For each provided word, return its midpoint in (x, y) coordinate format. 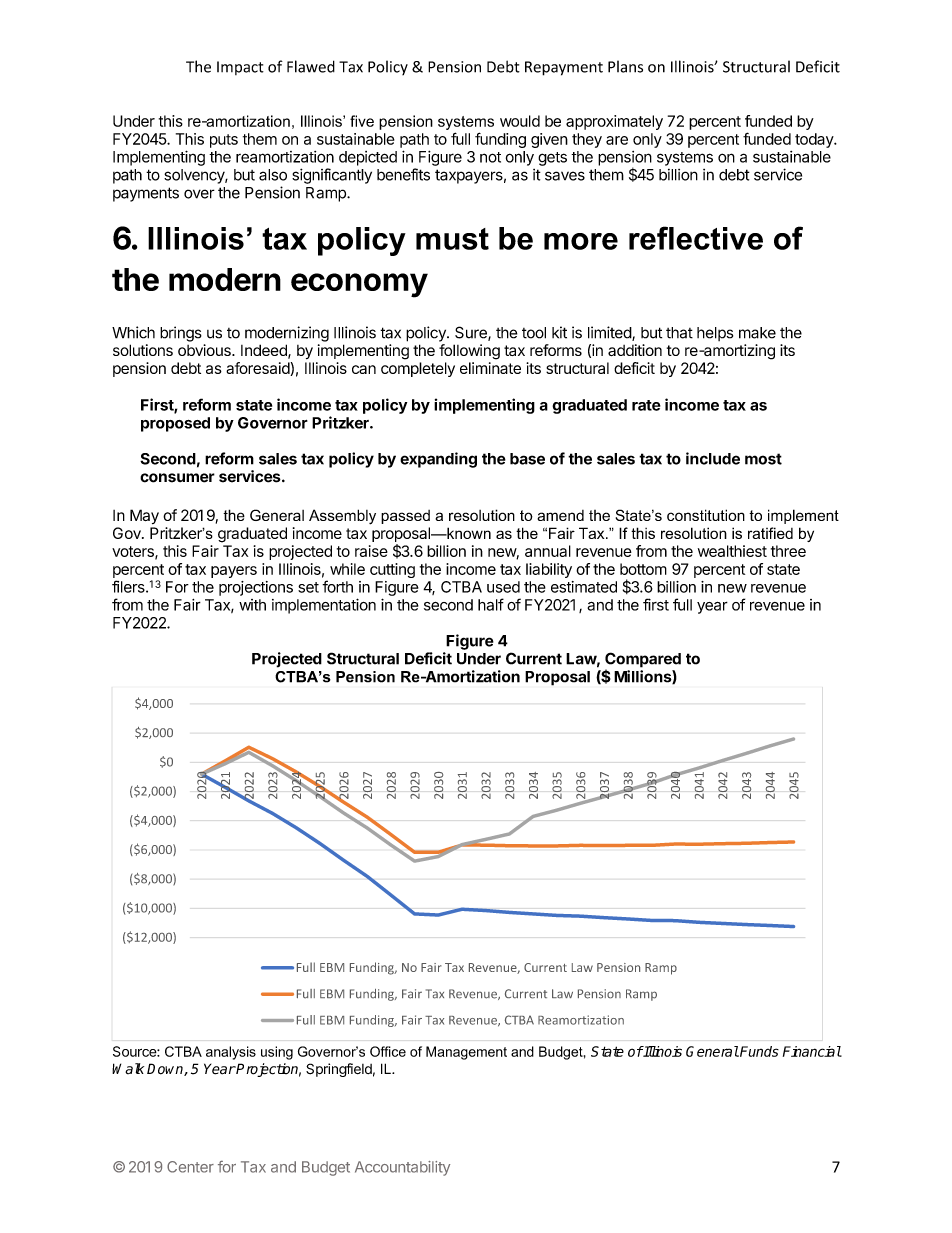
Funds (758, 1051)
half (491, 604)
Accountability (402, 1168)
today (815, 140)
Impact (240, 68)
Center (190, 1167)
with (252, 605)
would (520, 121)
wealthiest (732, 551)
